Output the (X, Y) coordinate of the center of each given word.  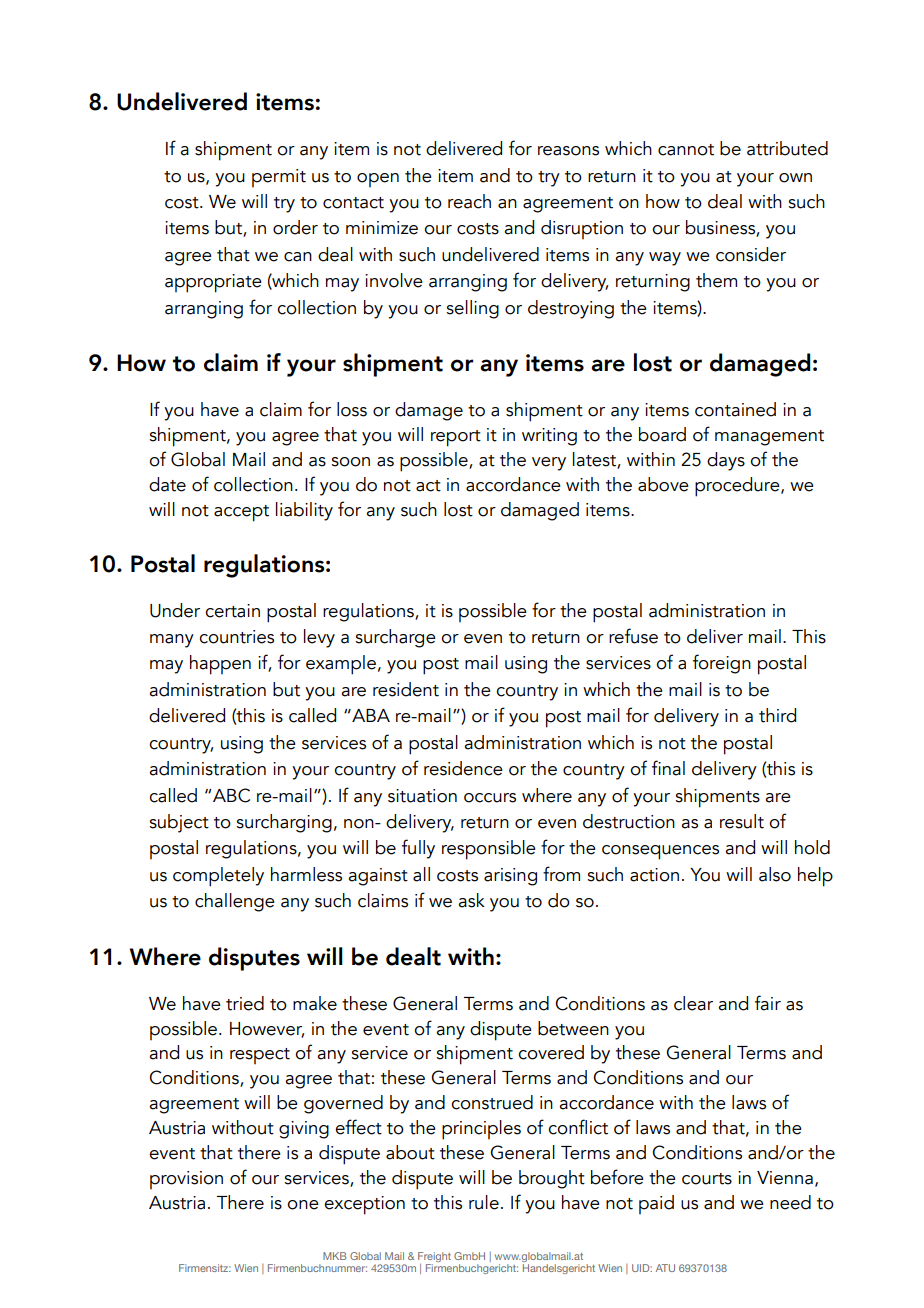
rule (484, 1202)
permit (279, 178)
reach (469, 201)
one (303, 1205)
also (775, 874)
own (795, 178)
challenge (235, 902)
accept (241, 513)
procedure (738, 487)
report (456, 438)
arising (510, 877)
